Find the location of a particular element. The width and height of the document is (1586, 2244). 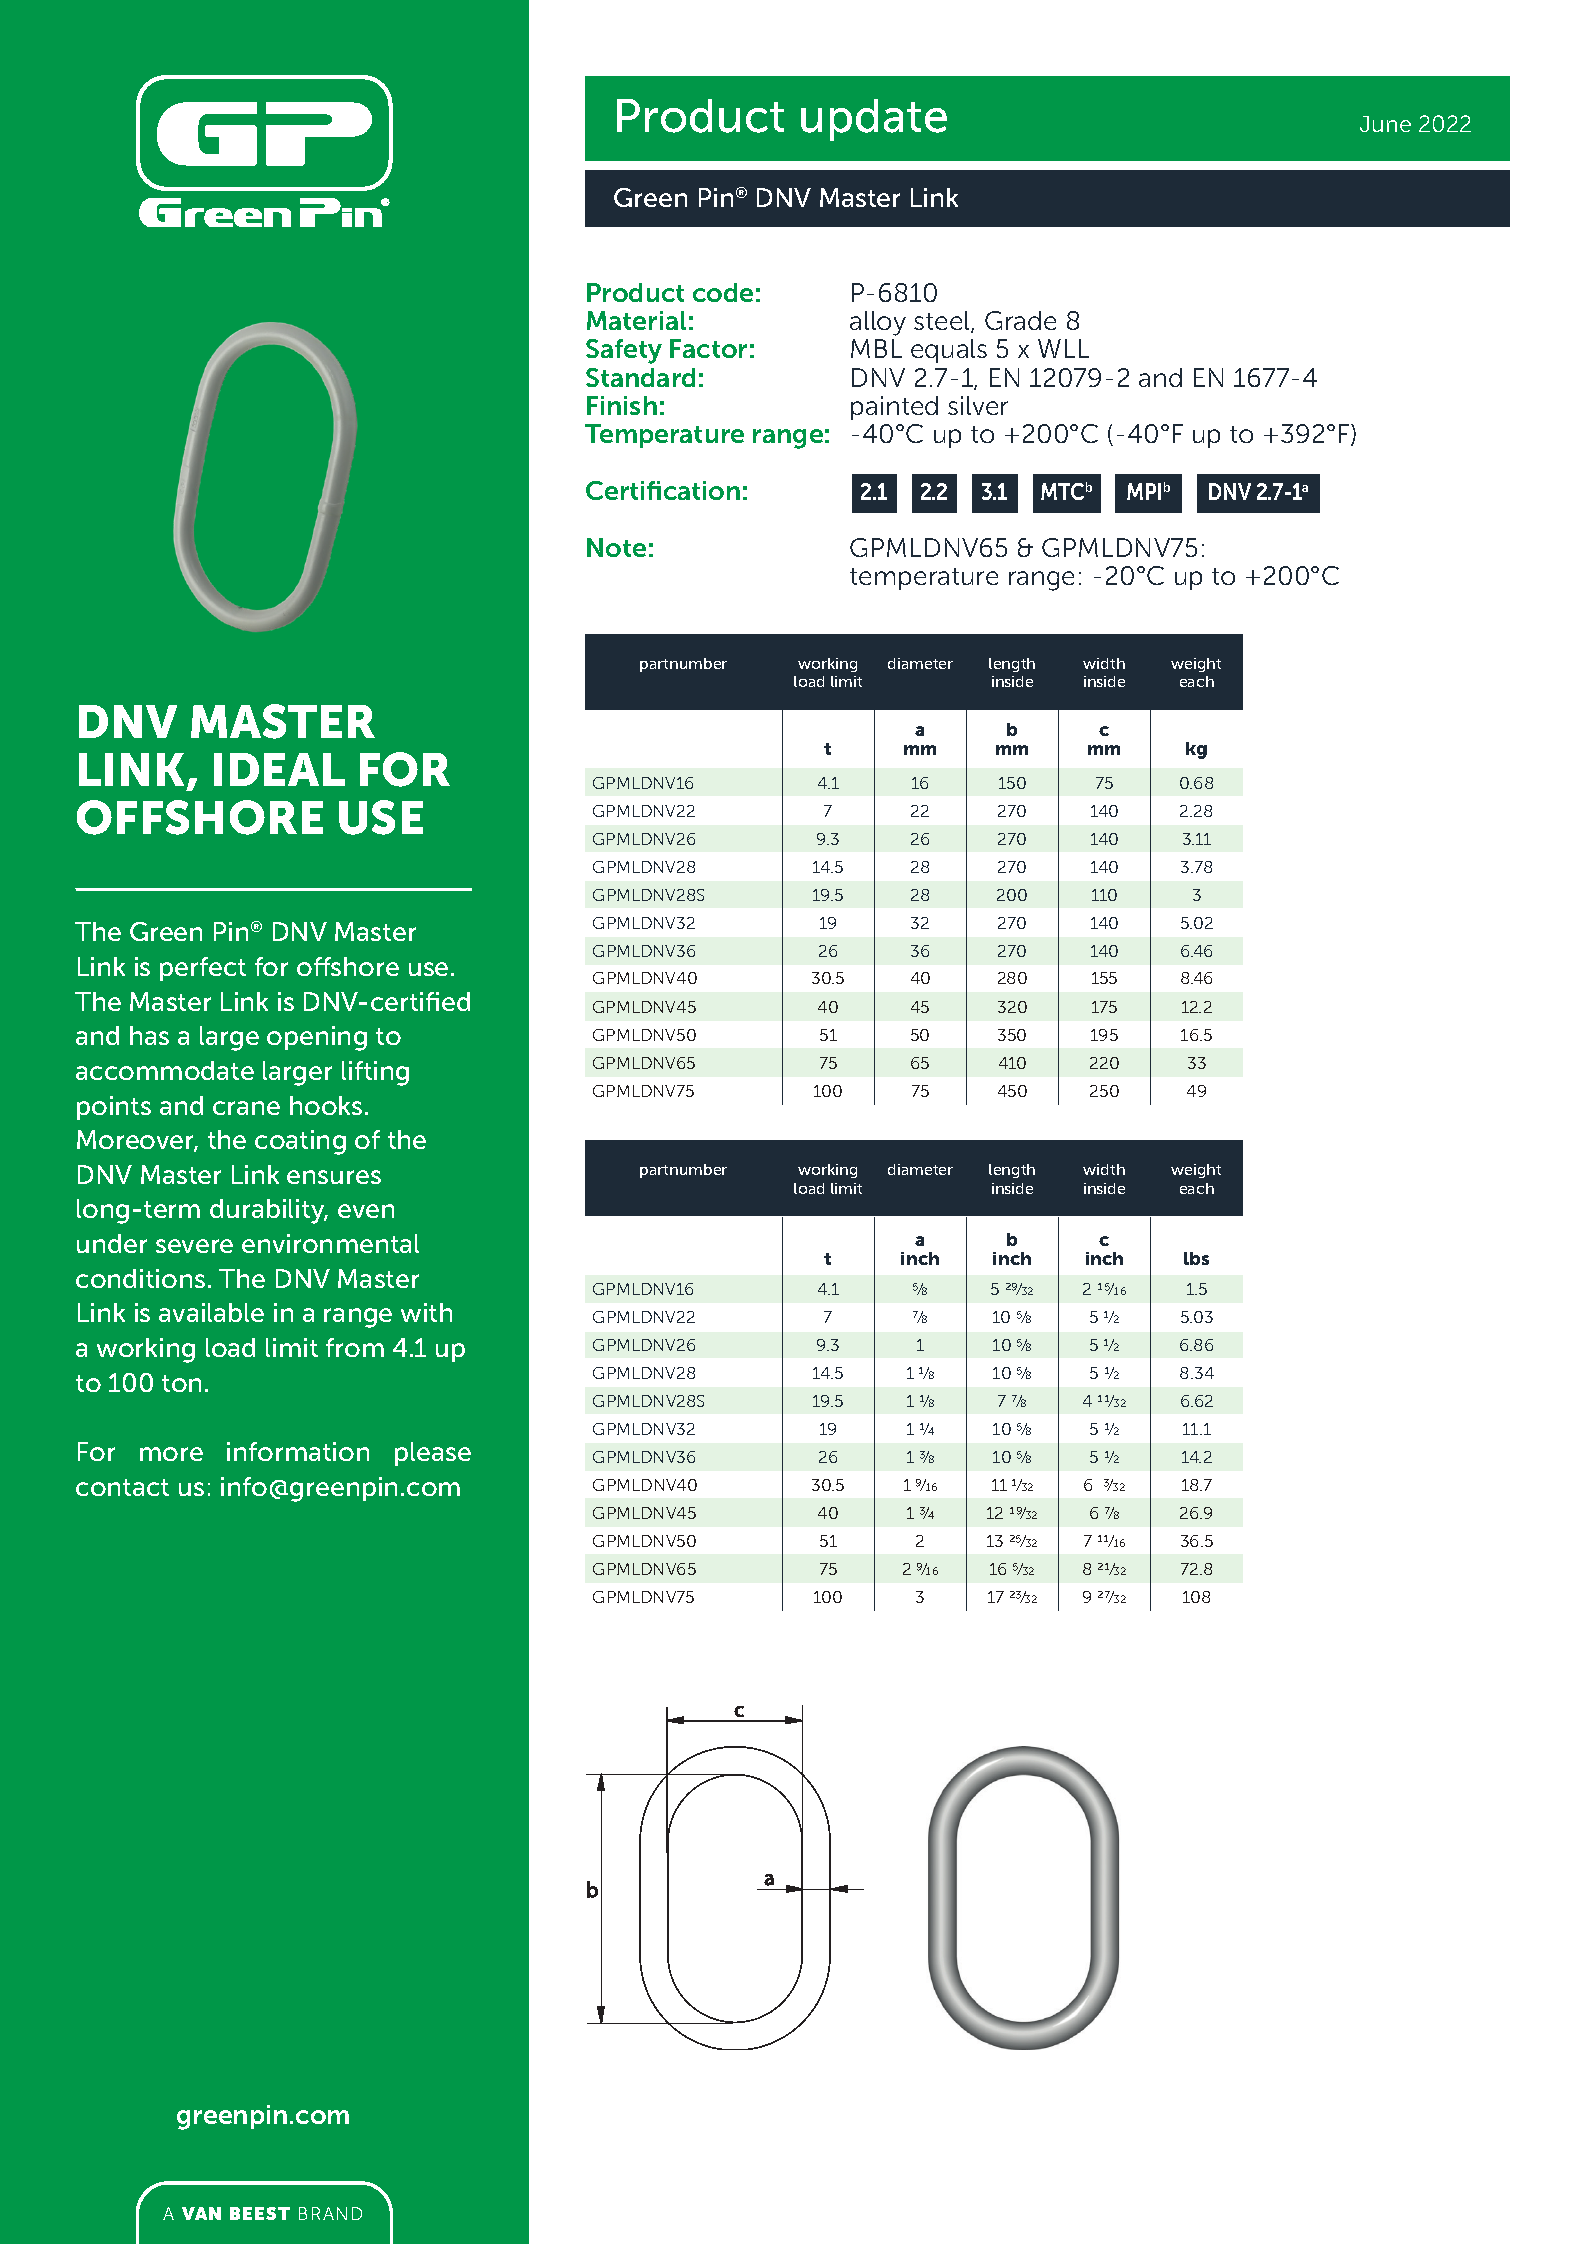

code is located at coordinates (723, 292).
